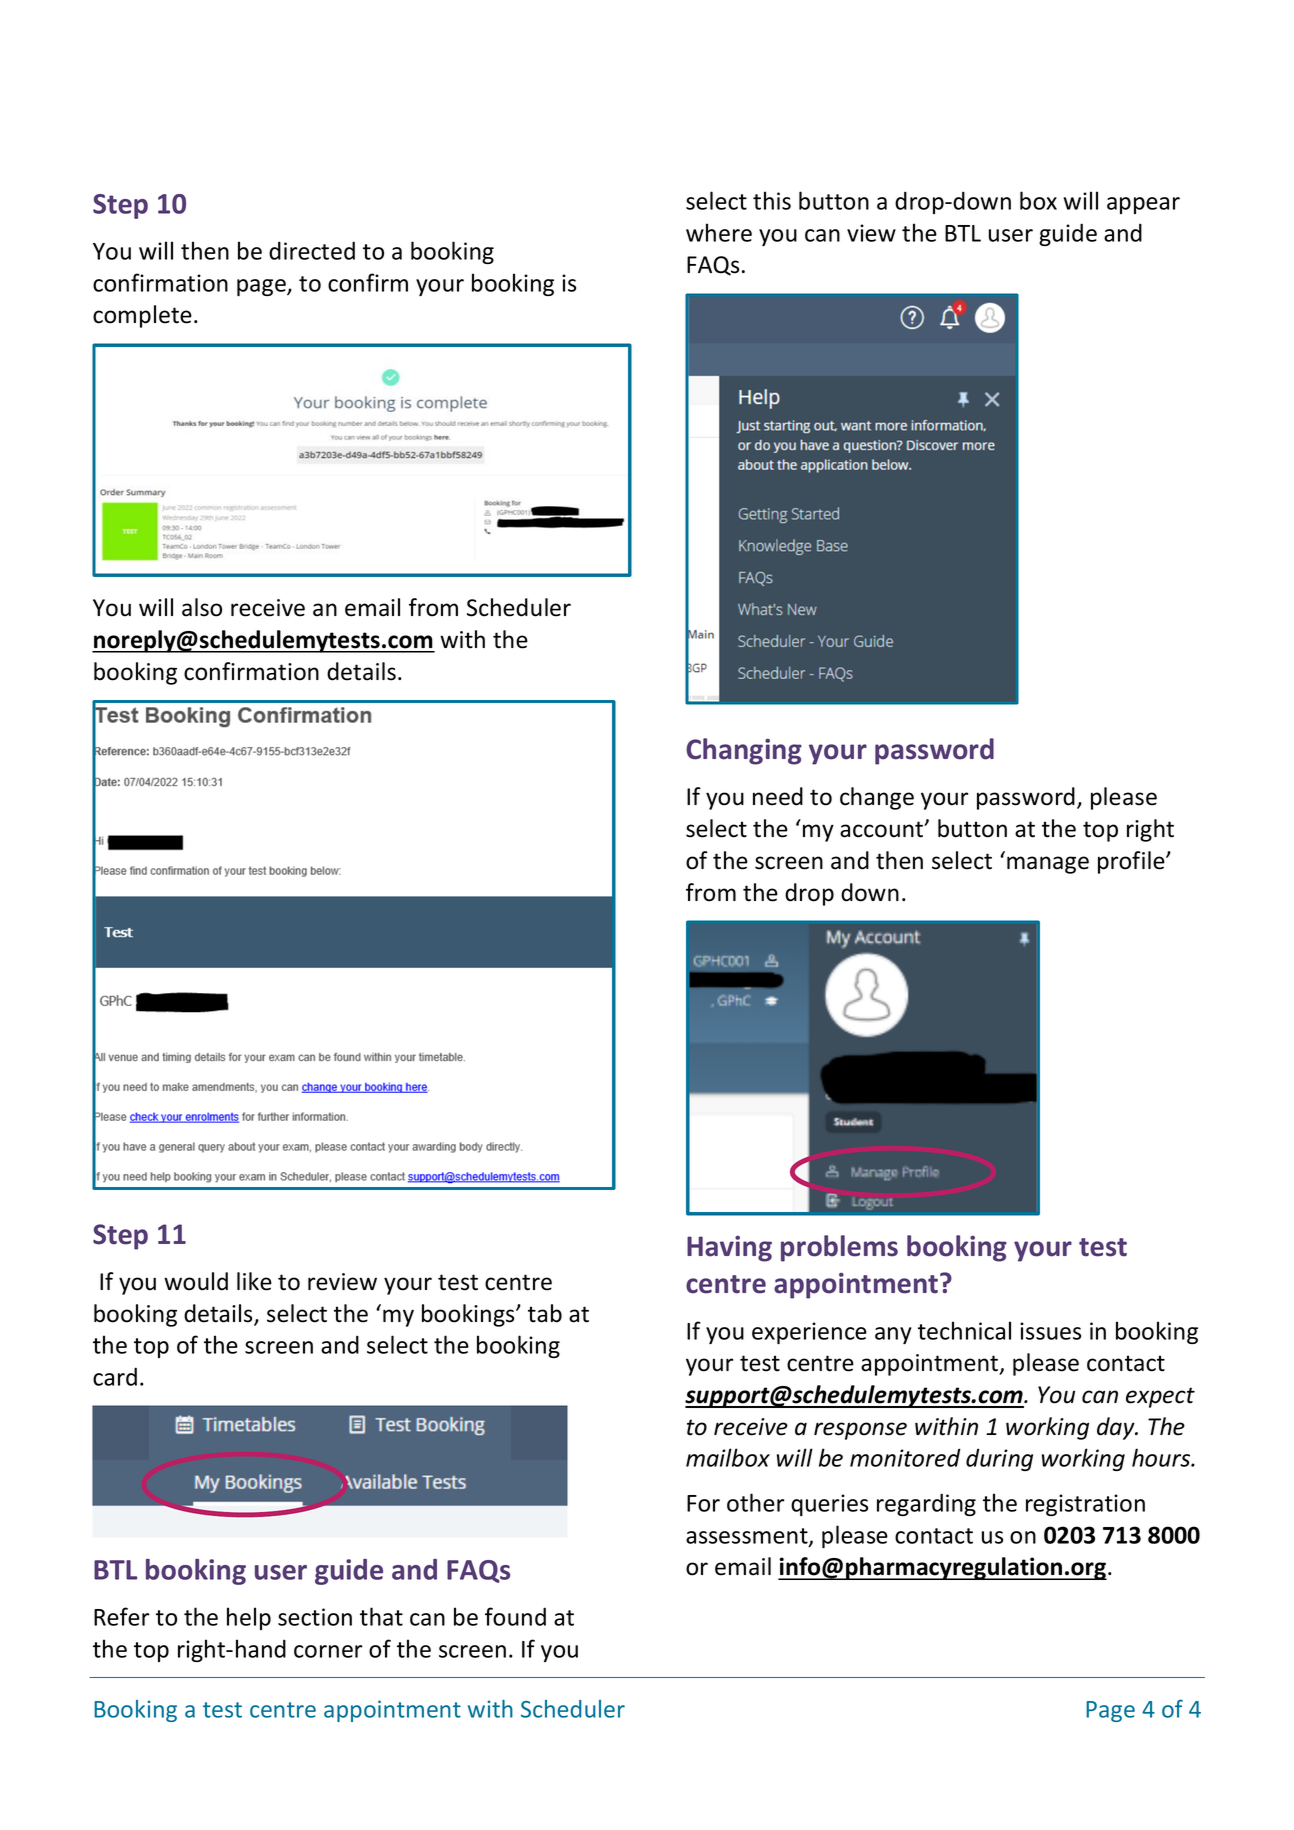  I want to click on like, so click(254, 1281).
